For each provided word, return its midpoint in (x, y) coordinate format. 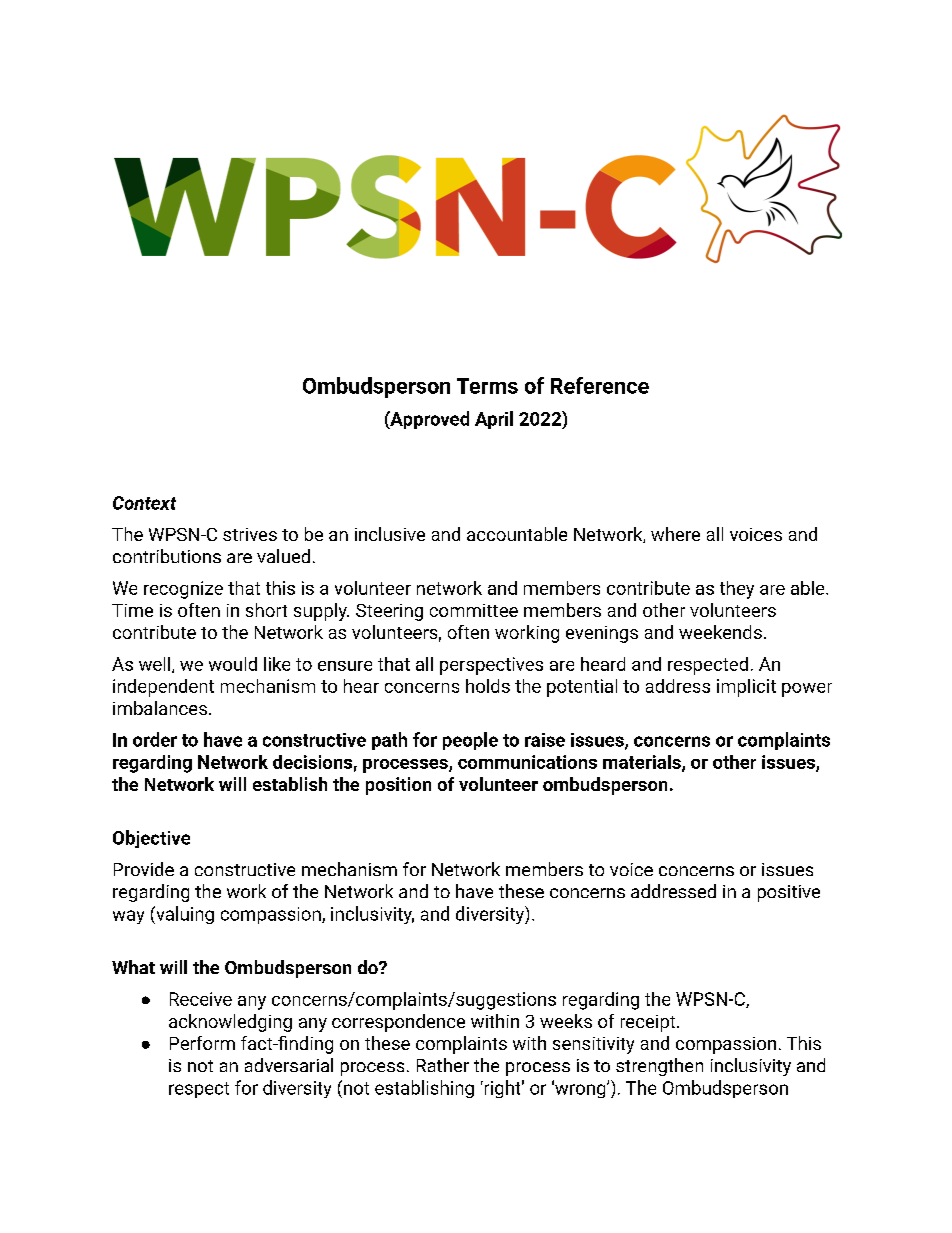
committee (474, 610)
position (398, 786)
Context (144, 503)
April (494, 420)
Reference (600, 385)
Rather (443, 1065)
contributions (167, 556)
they (737, 590)
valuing (184, 915)
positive (789, 893)
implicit (746, 688)
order (155, 739)
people (470, 741)
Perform (202, 1043)
